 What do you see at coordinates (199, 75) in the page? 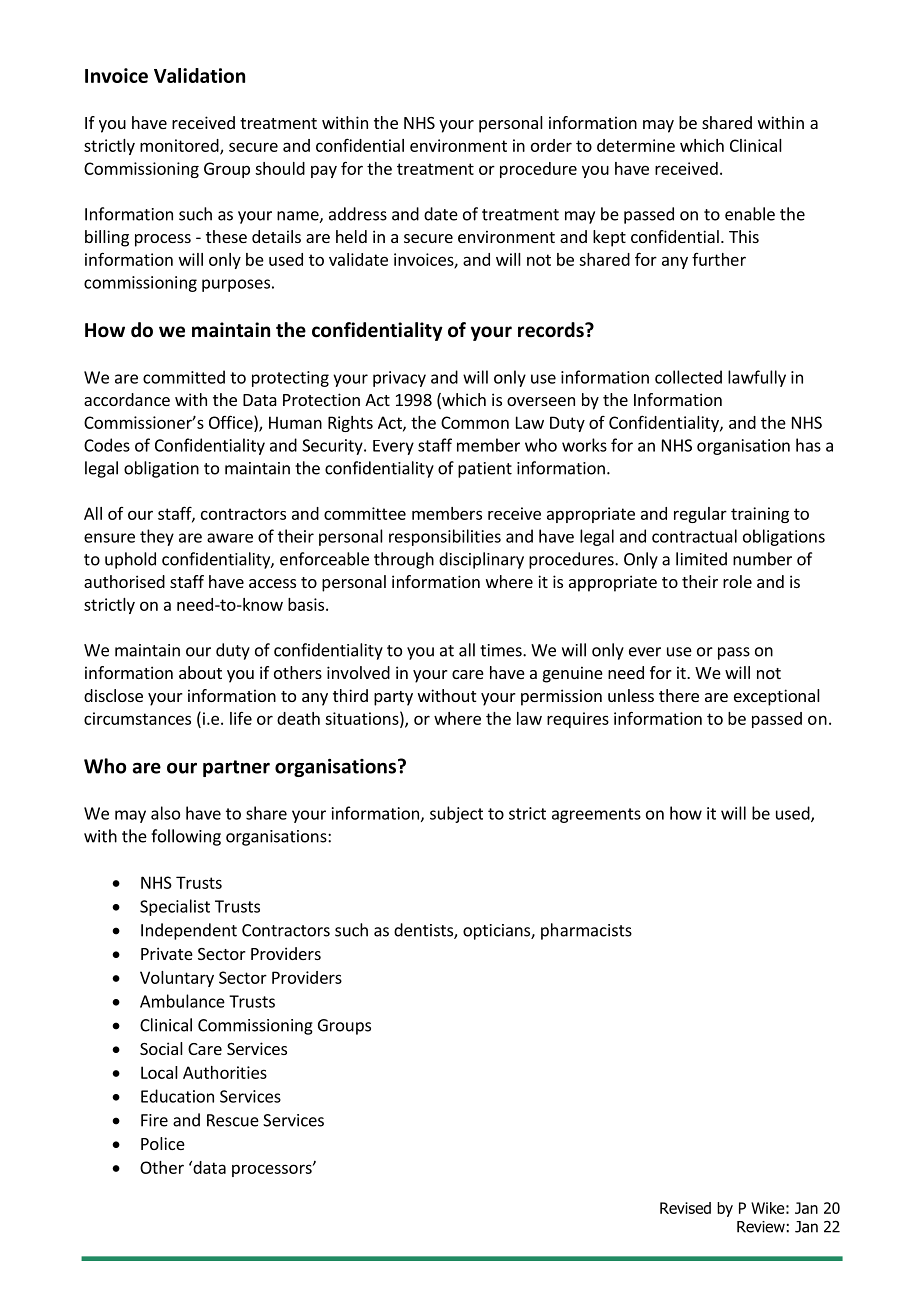
I see `Validation` at bounding box center [199, 75].
